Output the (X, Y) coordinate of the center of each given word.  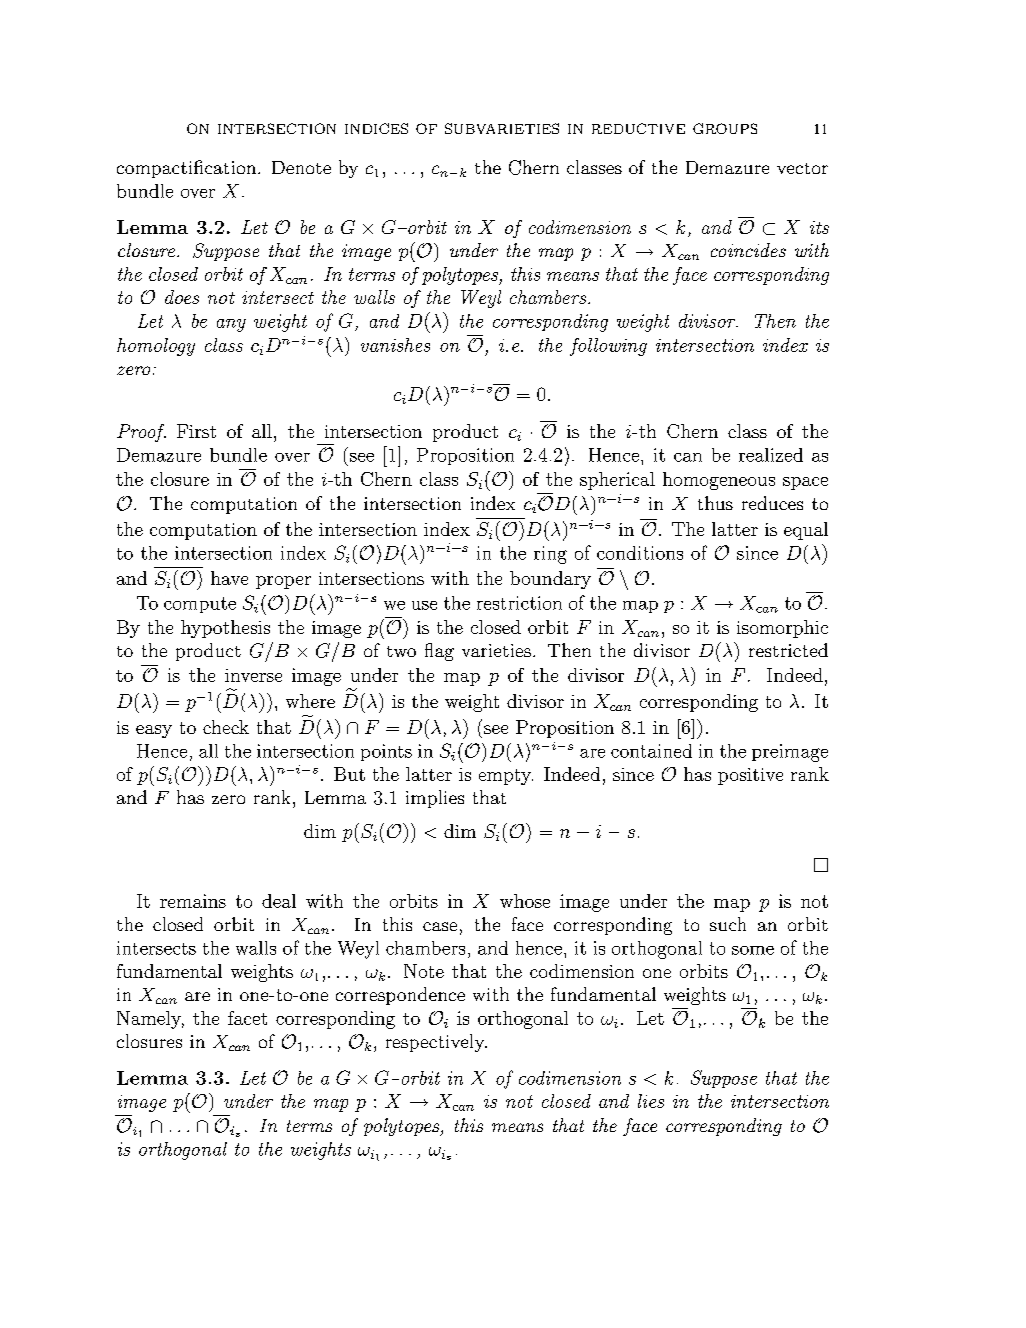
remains (193, 901)
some (753, 950)
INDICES (376, 128)
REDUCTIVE (638, 128)
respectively (436, 1043)
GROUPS (725, 128)
